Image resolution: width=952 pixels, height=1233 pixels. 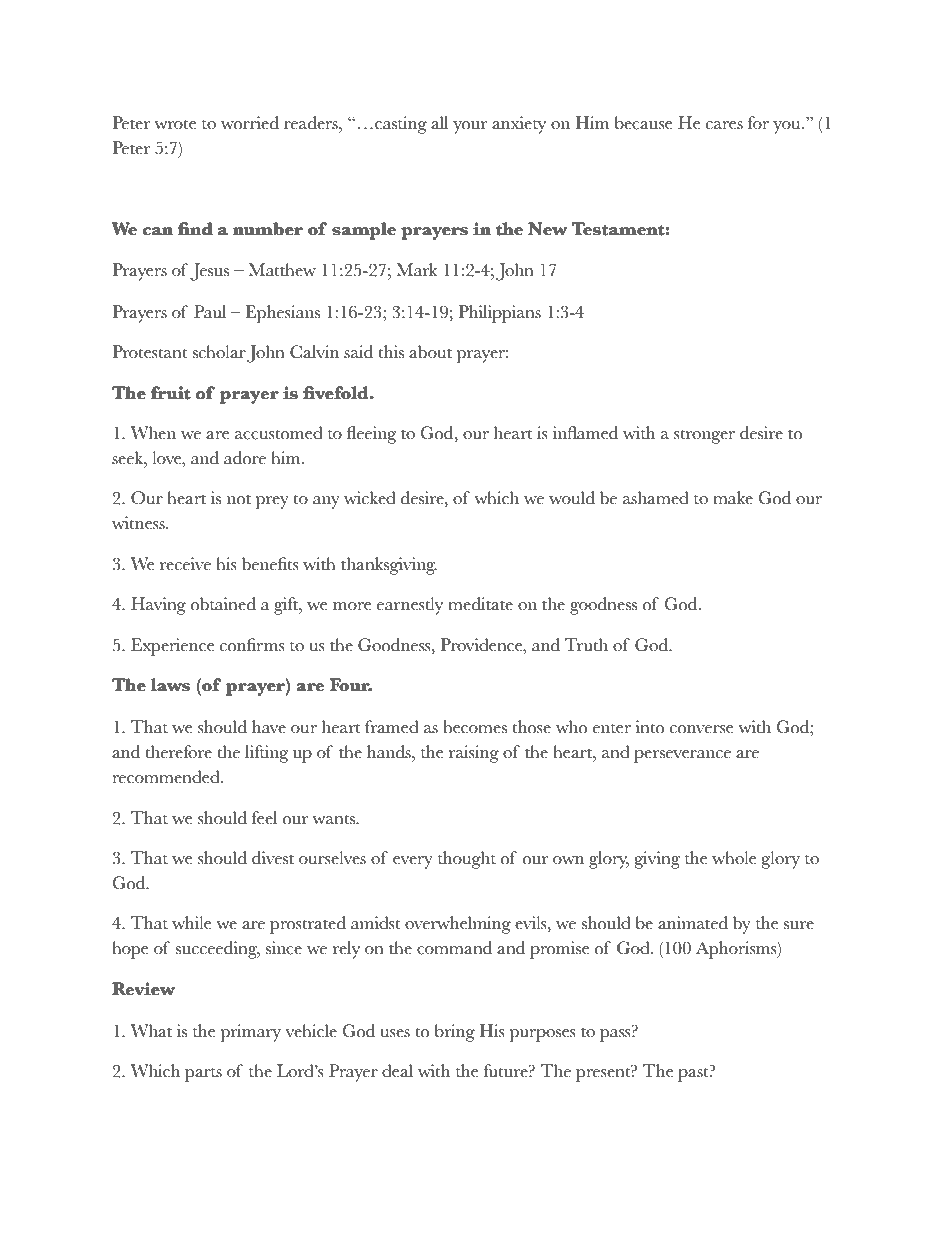 I want to click on parts, so click(x=203, y=1075).
